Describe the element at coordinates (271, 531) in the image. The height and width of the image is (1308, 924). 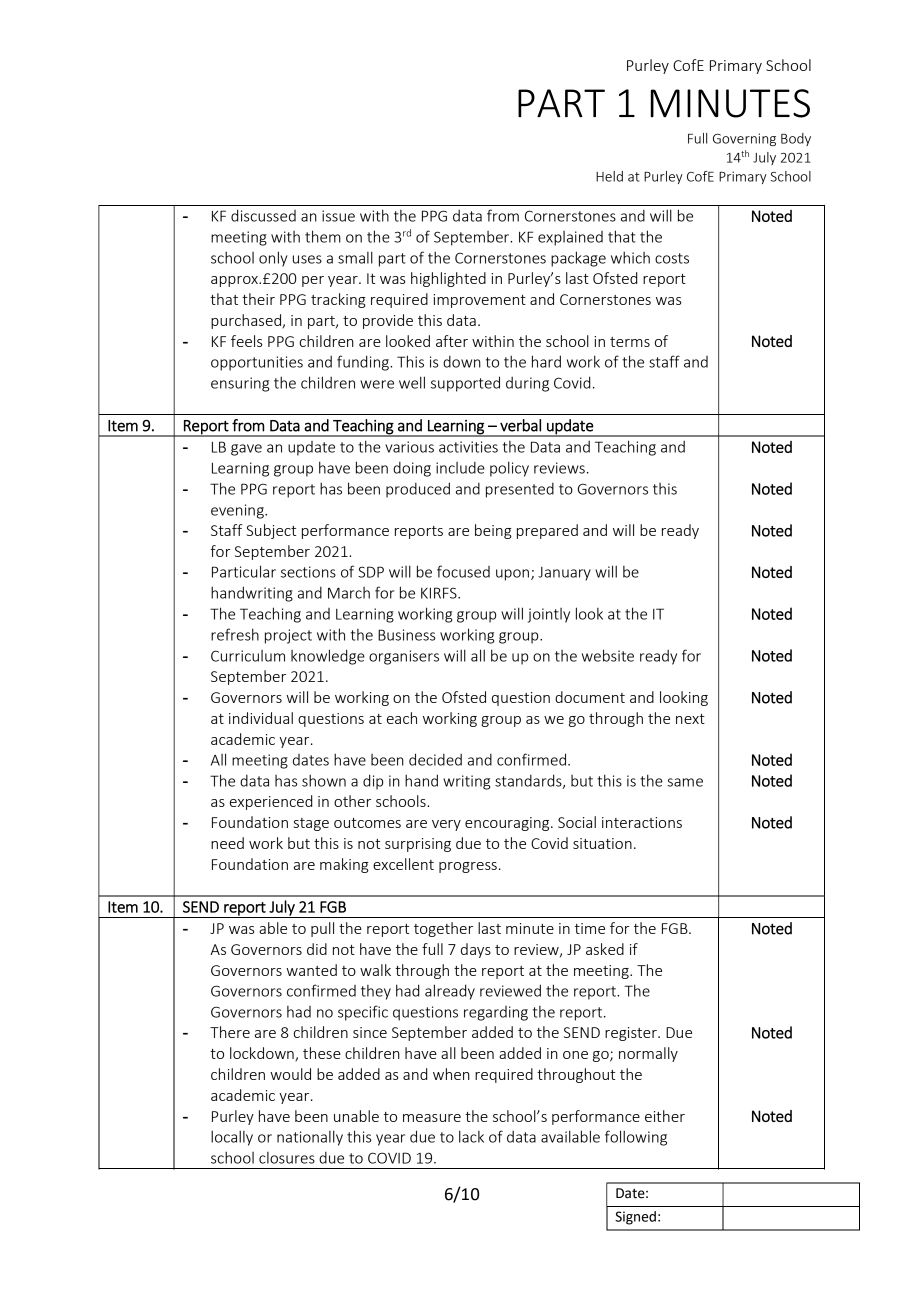
I see `Subject` at that location.
